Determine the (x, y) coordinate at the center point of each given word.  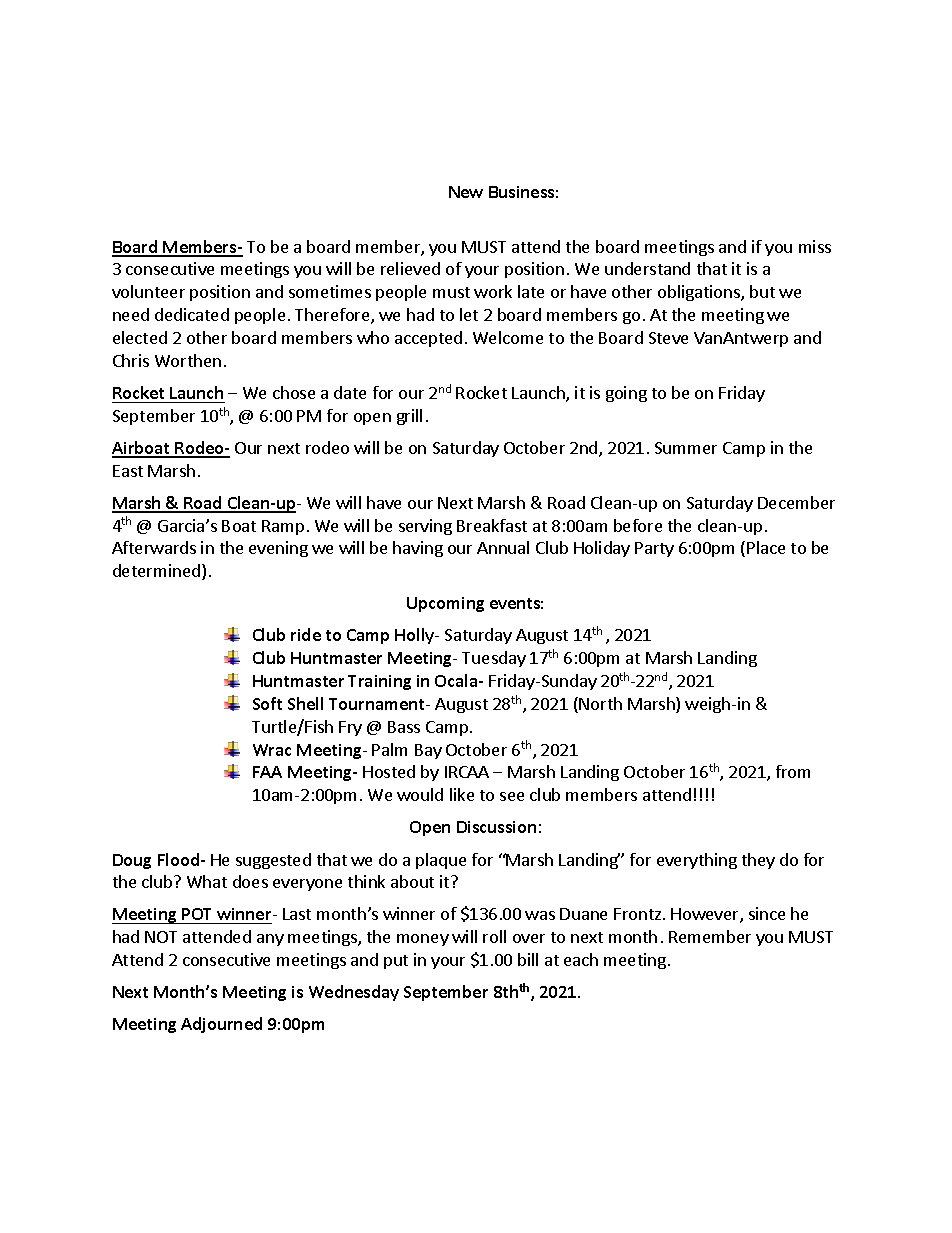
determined (156, 570)
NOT (161, 937)
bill (528, 959)
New (466, 192)
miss (815, 246)
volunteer (148, 291)
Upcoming (445, 604)
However (706, 915)
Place (766, 547)
